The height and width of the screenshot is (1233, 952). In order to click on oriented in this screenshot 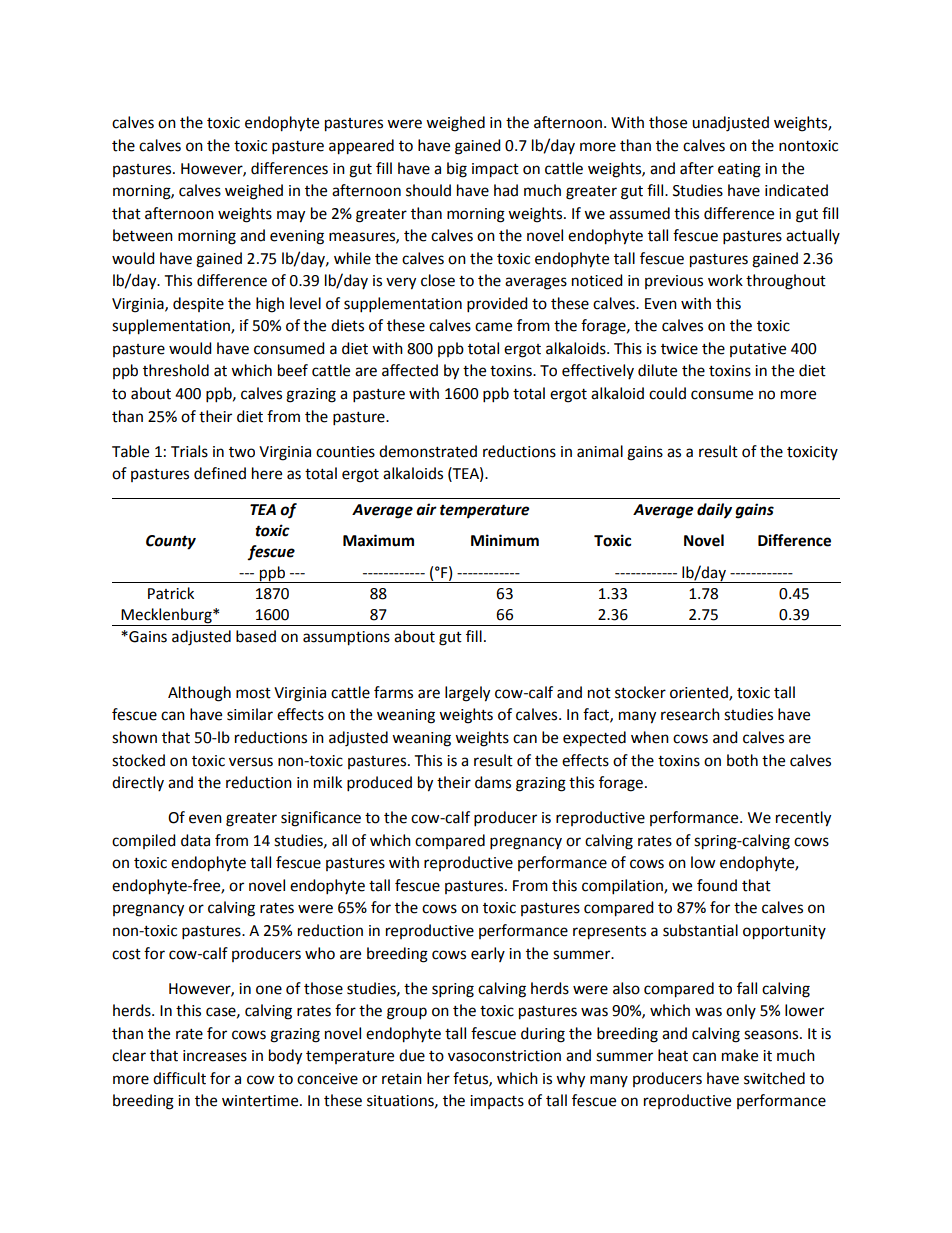, I will do `click(700, 693)`.
